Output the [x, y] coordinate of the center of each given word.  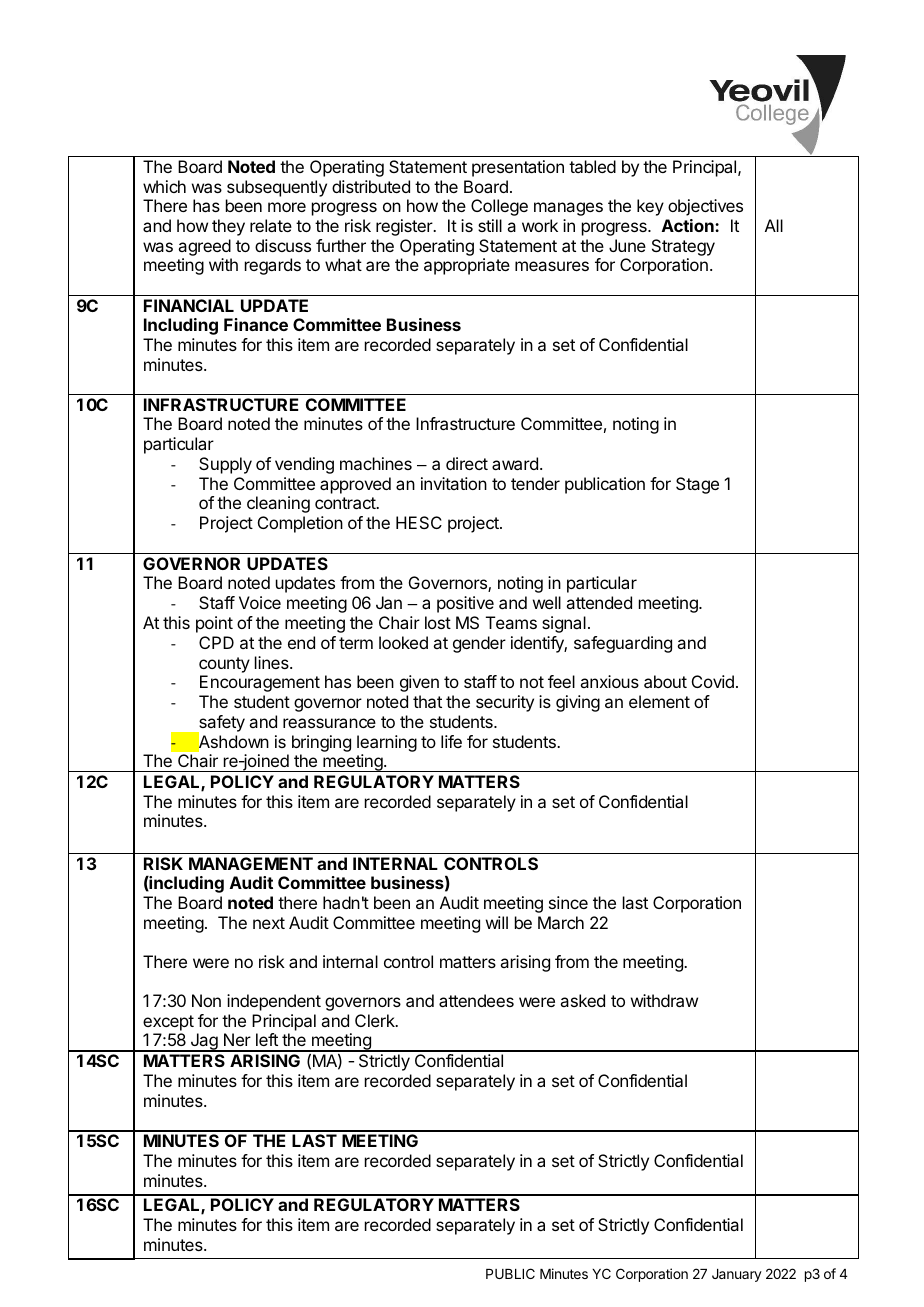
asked [582, 1000]
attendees [476, 1000]
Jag [204, 1042]
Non [206, 1000]
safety [221, 725]
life [451, 741]
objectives [705, 207]
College [499, 207]
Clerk [376, 1020]
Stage [697, 485]
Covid [713, 681]
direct [467, 463]
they [228, 227]
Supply [225, 465]
